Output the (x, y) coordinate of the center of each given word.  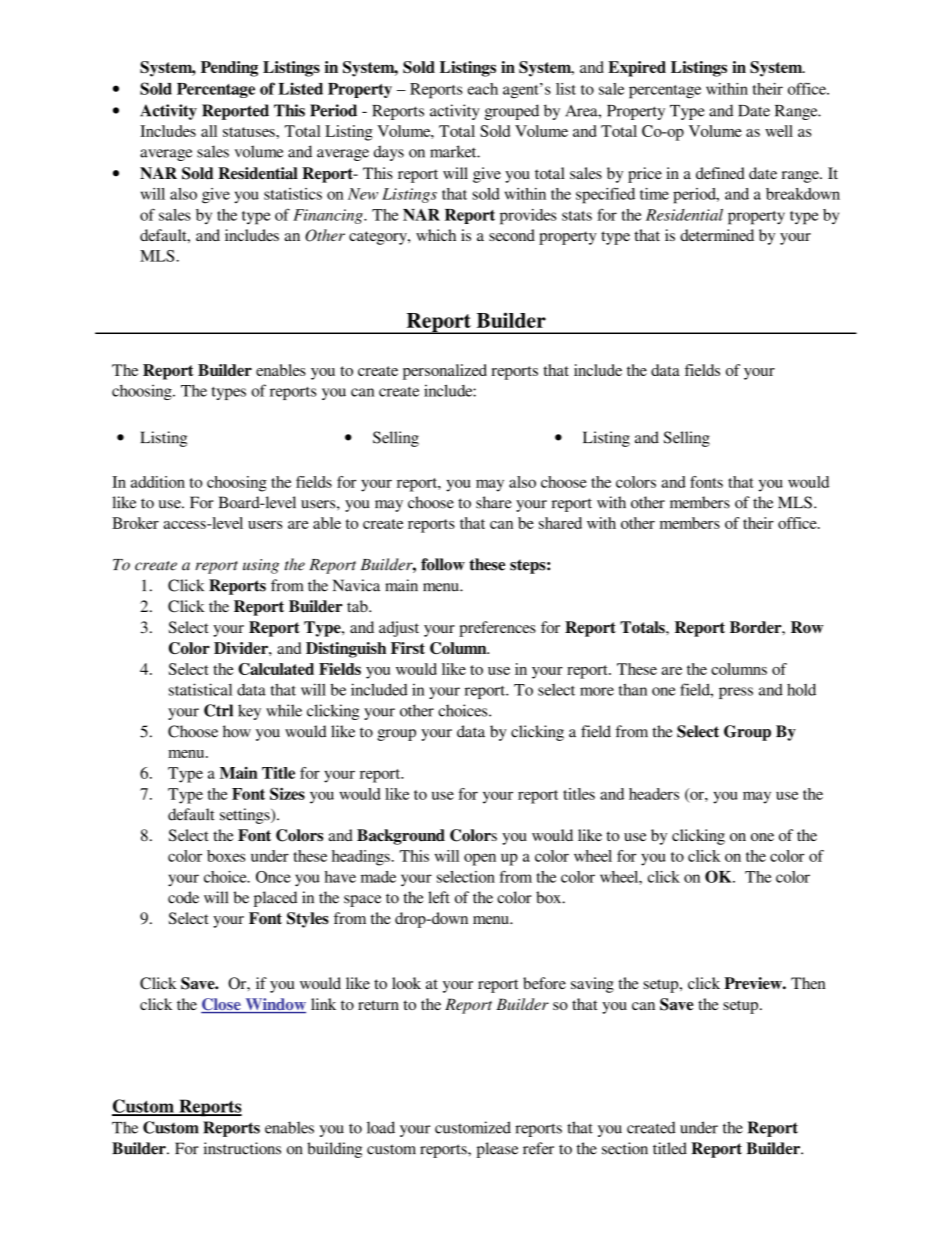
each (483, 89)
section (625, 1148)
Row (807, 627)
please (497, 1150)
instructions (242, 1148)
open (480, 859)
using (261, 566)
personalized (445, 372)
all (209, 131)
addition (158, 482)
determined (717, 235)
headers (654, 794)
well (779, 131)
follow (443, 564)
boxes (226, 856)
